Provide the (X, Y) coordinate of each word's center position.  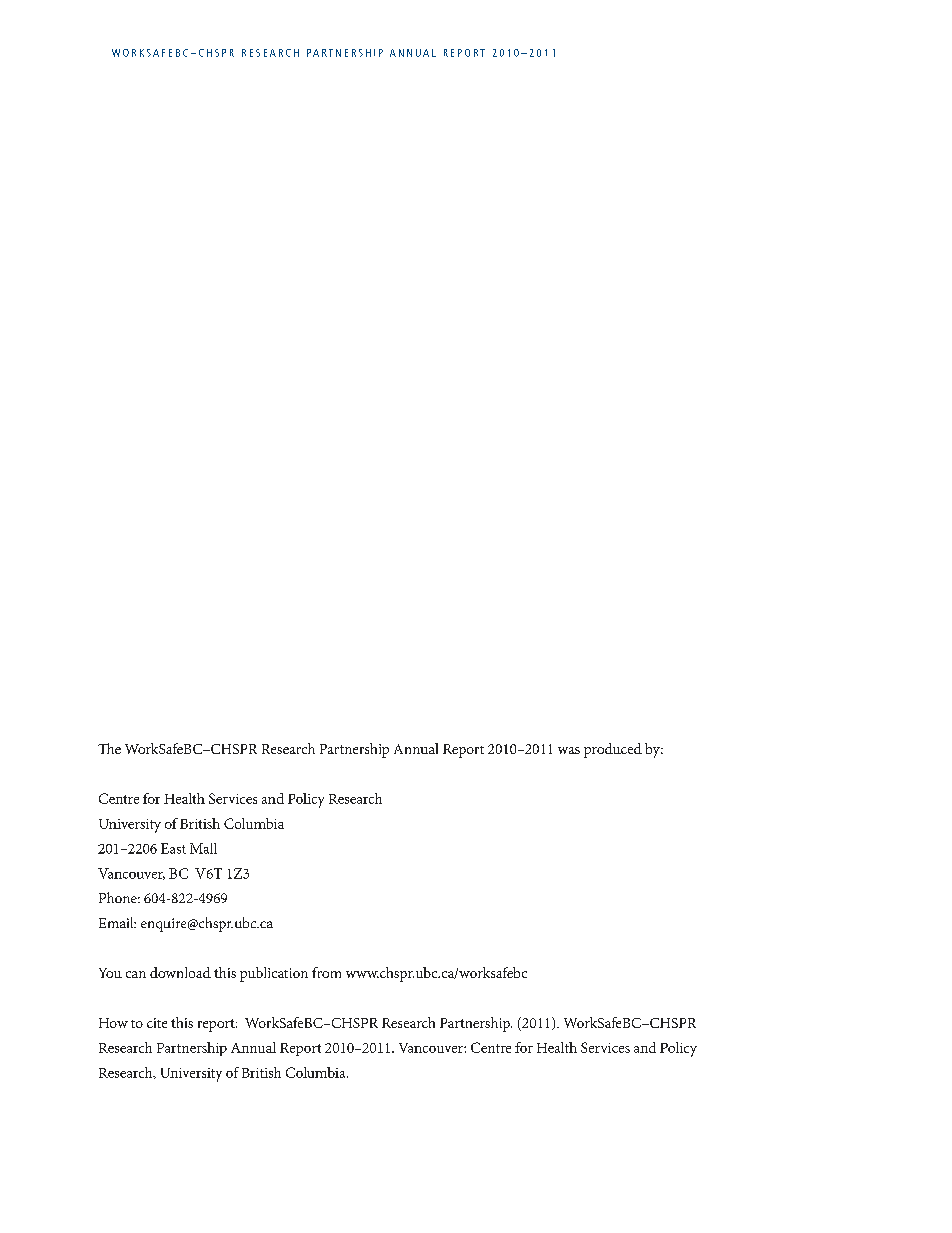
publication (274, 974)
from (326, 972)
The (109, 748)
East (173, 848)
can (136, 974)
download (180, 972)
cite (157, 1023)
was (569, 750)
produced (613, 750)
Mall (203, 848)
